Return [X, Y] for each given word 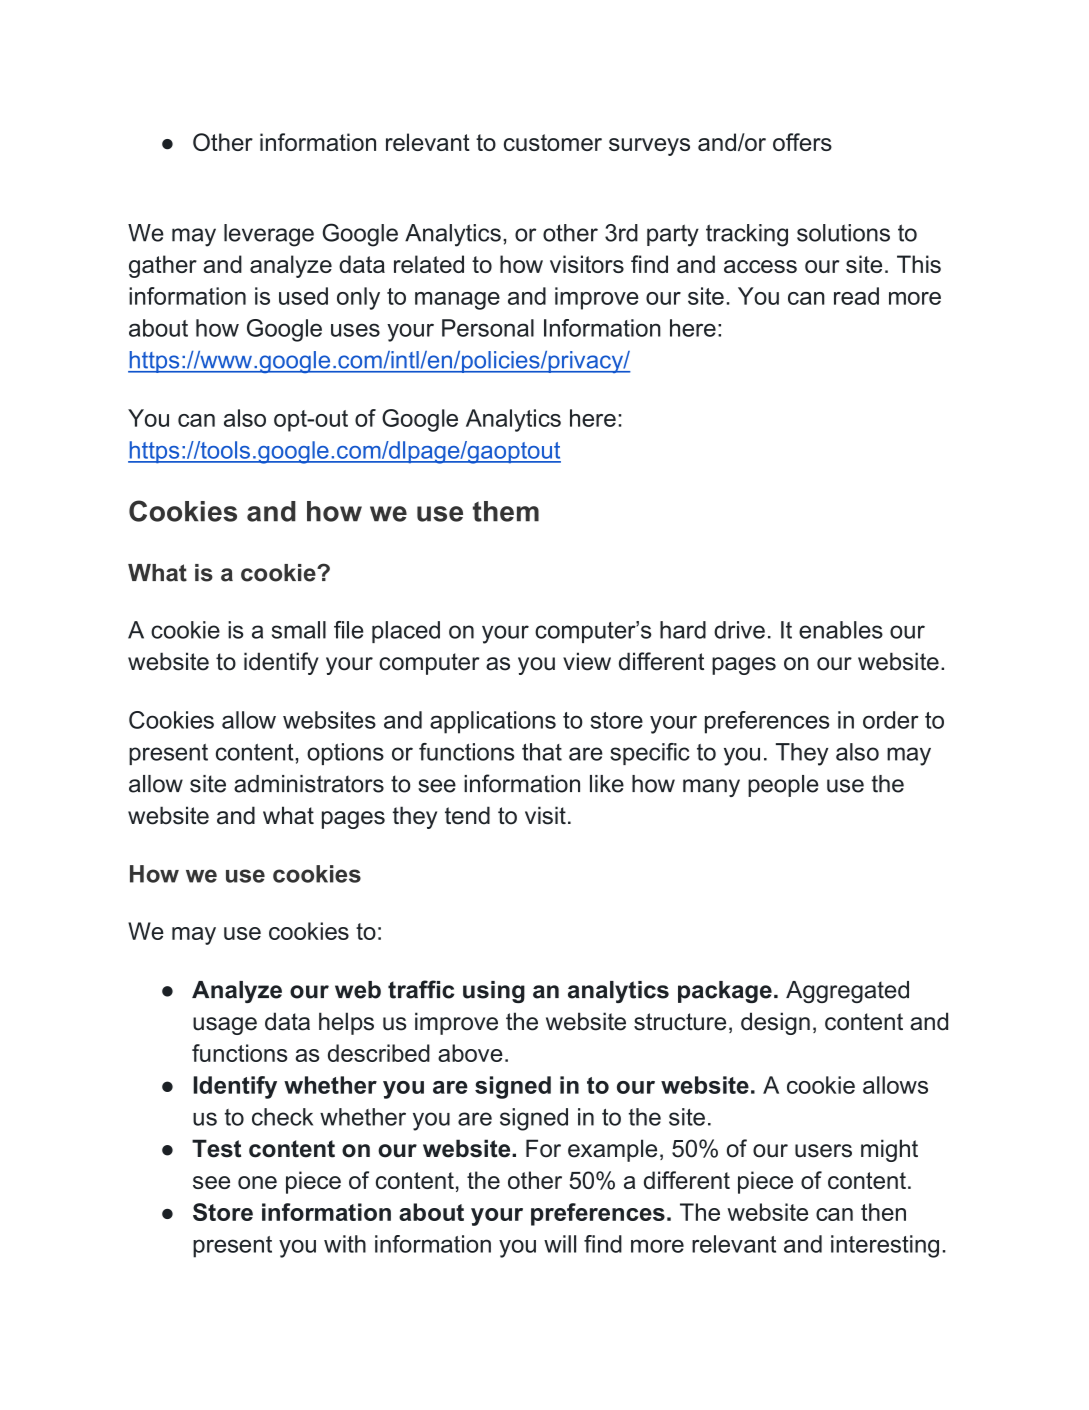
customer [553, 142]
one [257, 1182]
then [883, 1212]
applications [493, 722]
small [299, 630]
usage [225, 1026]
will [560, 1244]
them [506, 511]
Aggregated [847, 992]
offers [802, 142]
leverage [269, 235]
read [856, 296]
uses [355, 330]
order [891, 720]
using [494, 992]
